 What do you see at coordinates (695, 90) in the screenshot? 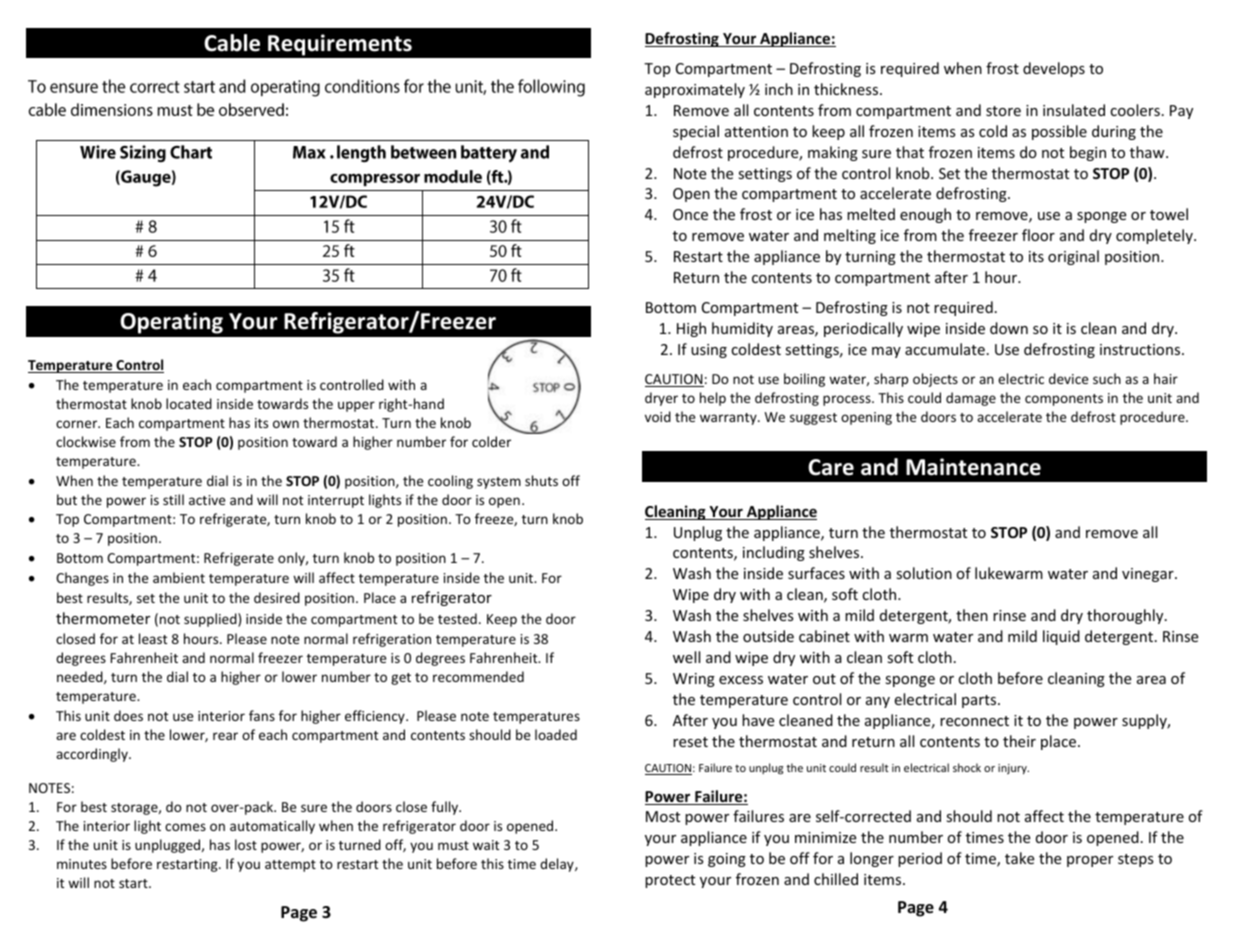
I see `approximately` at bounding box center [695, 90].
